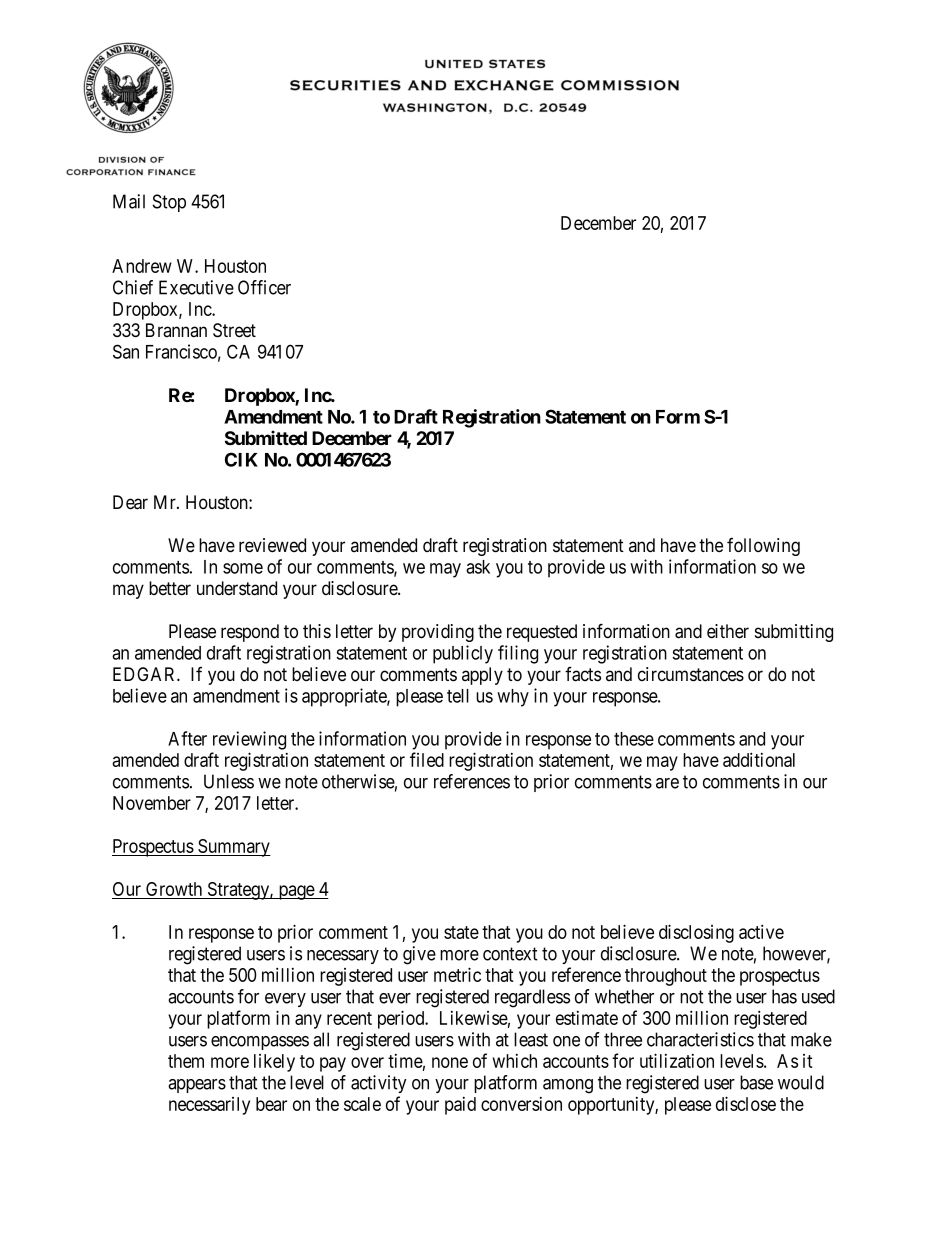  Describe the element at coordinates (233, 848) in the image. I see `Summary` at that location.
